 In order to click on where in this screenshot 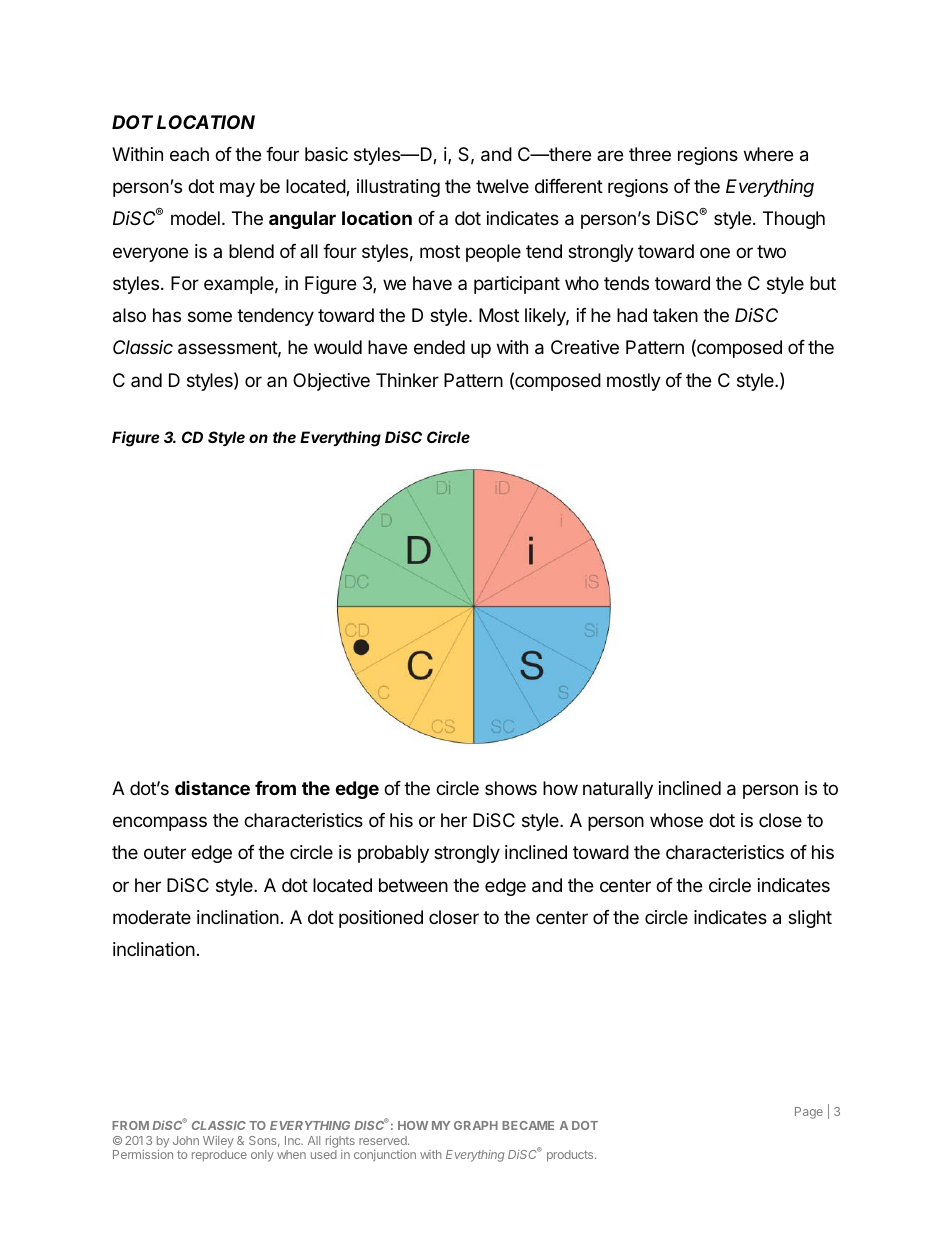, I will do `click(768, 154)`.
